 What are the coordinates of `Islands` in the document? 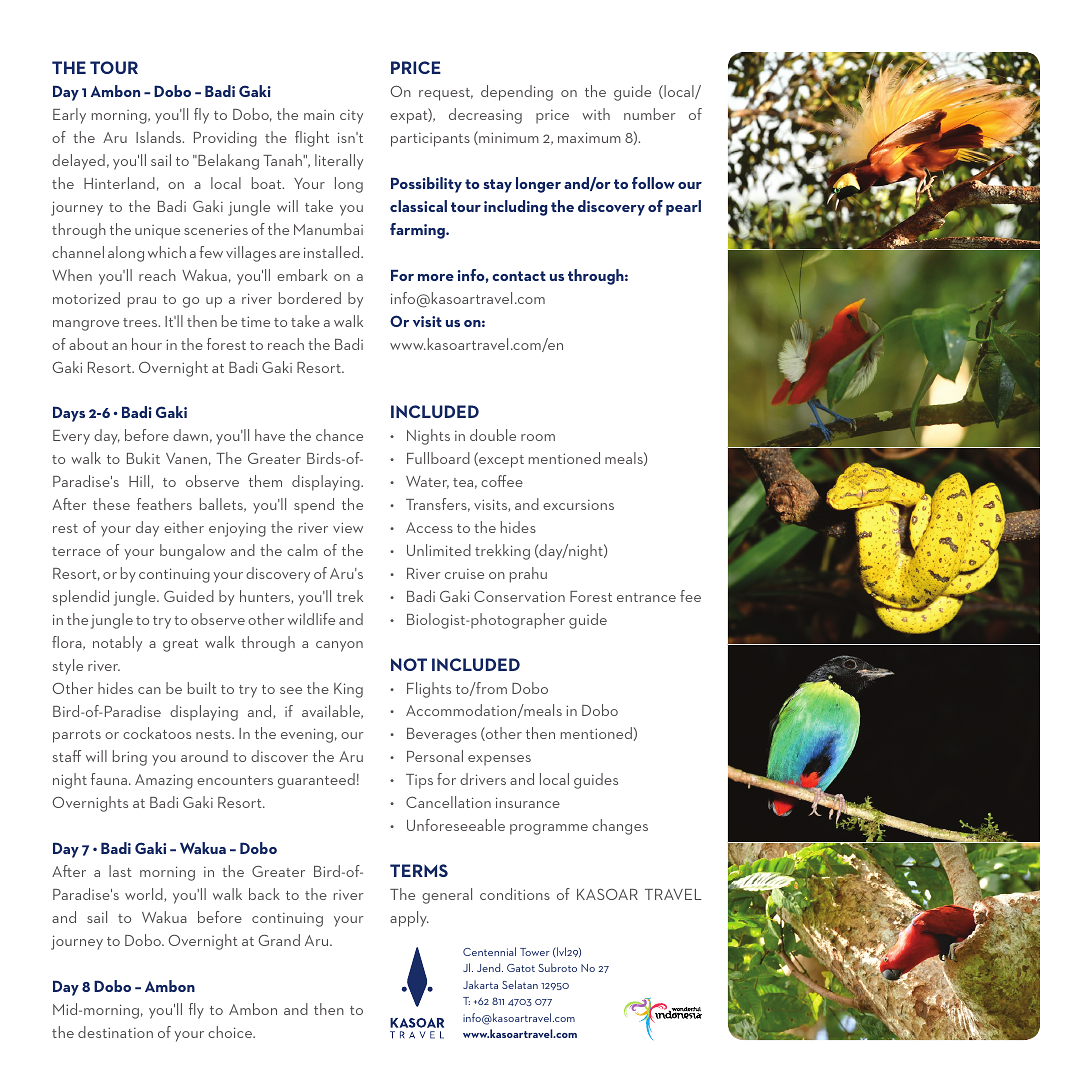 It's located at (160, 137).
